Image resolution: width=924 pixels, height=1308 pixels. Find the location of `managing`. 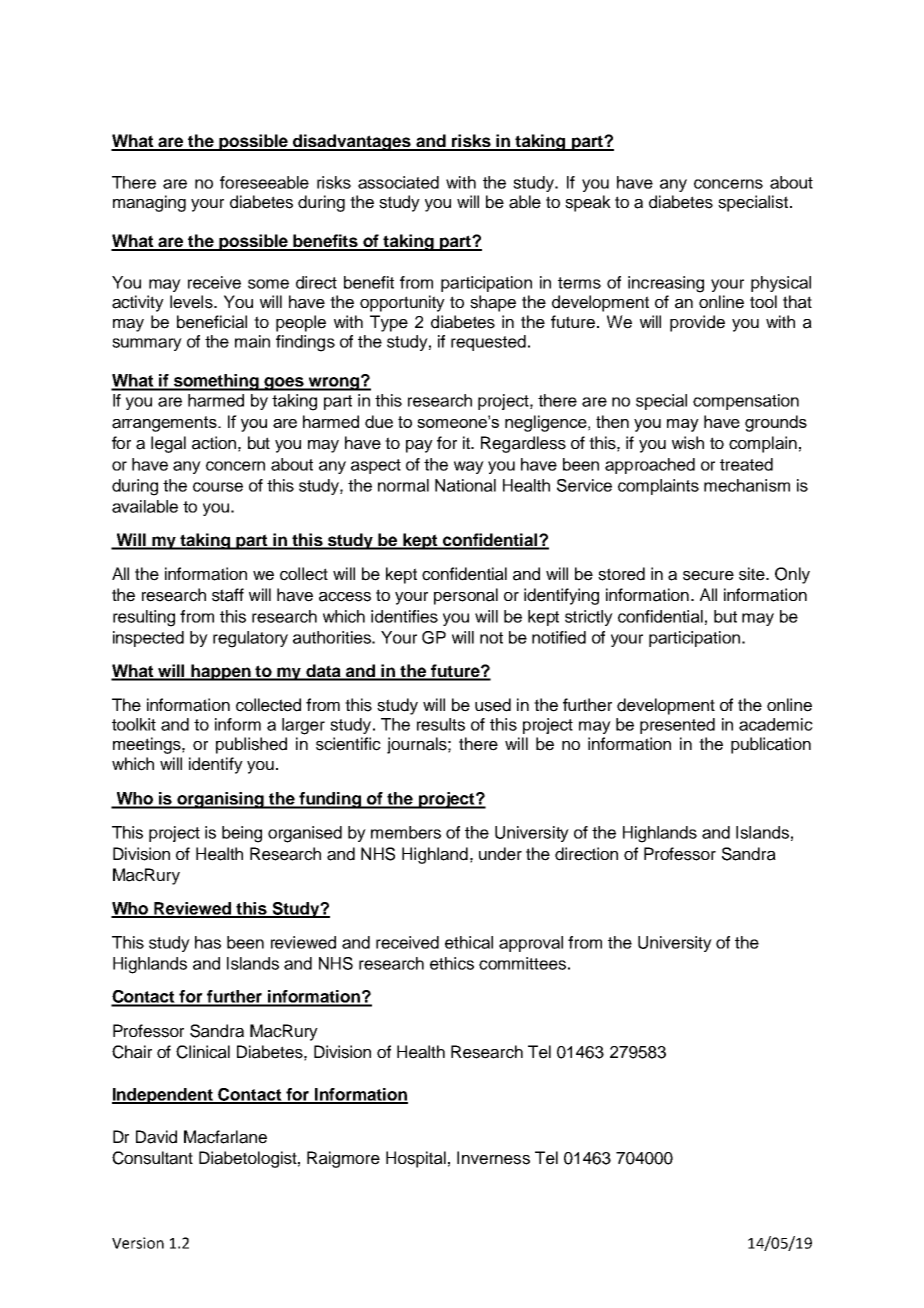

managing is located at coordinates (149, 203).
